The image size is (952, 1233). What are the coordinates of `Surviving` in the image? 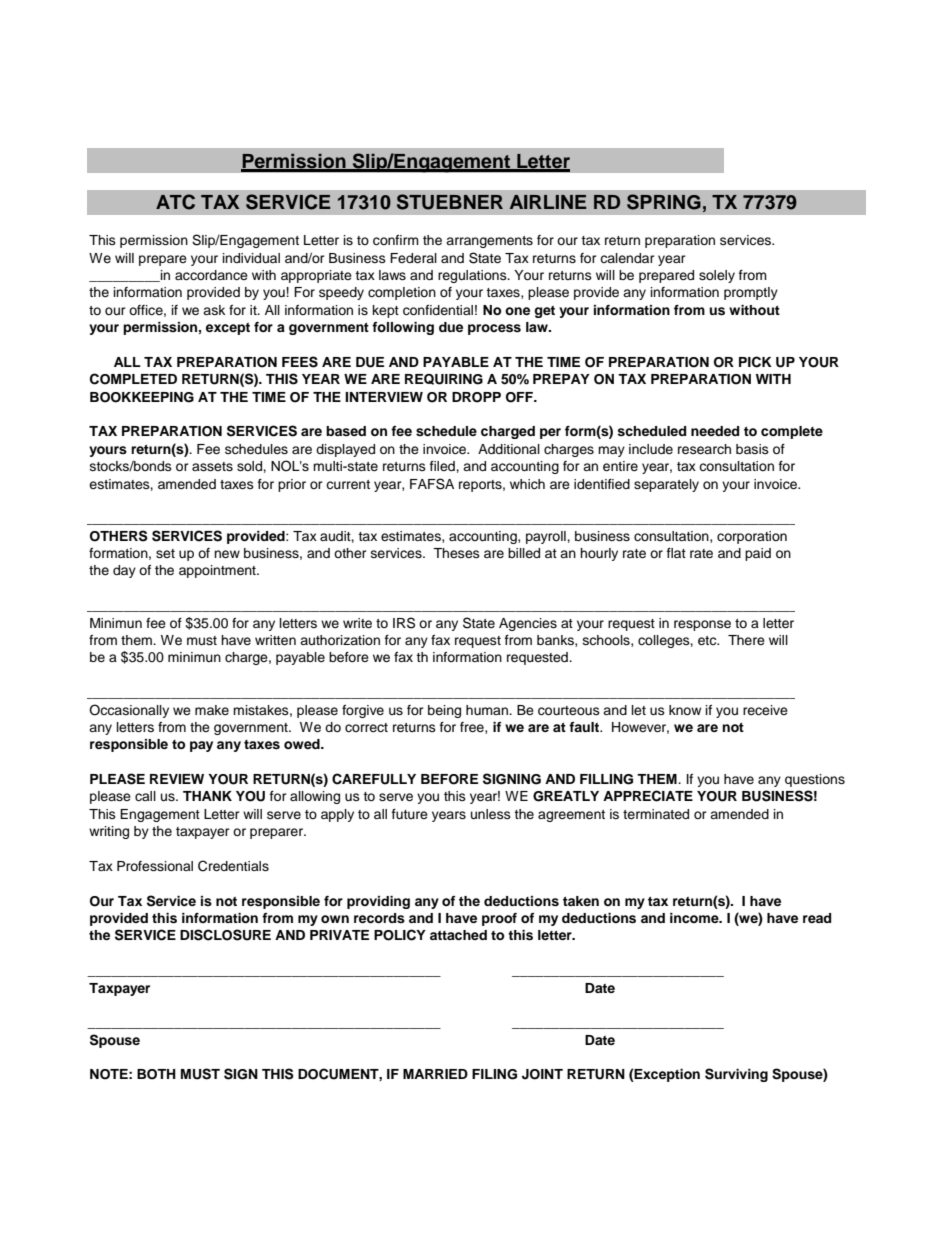 It's located at (736, 1075).
